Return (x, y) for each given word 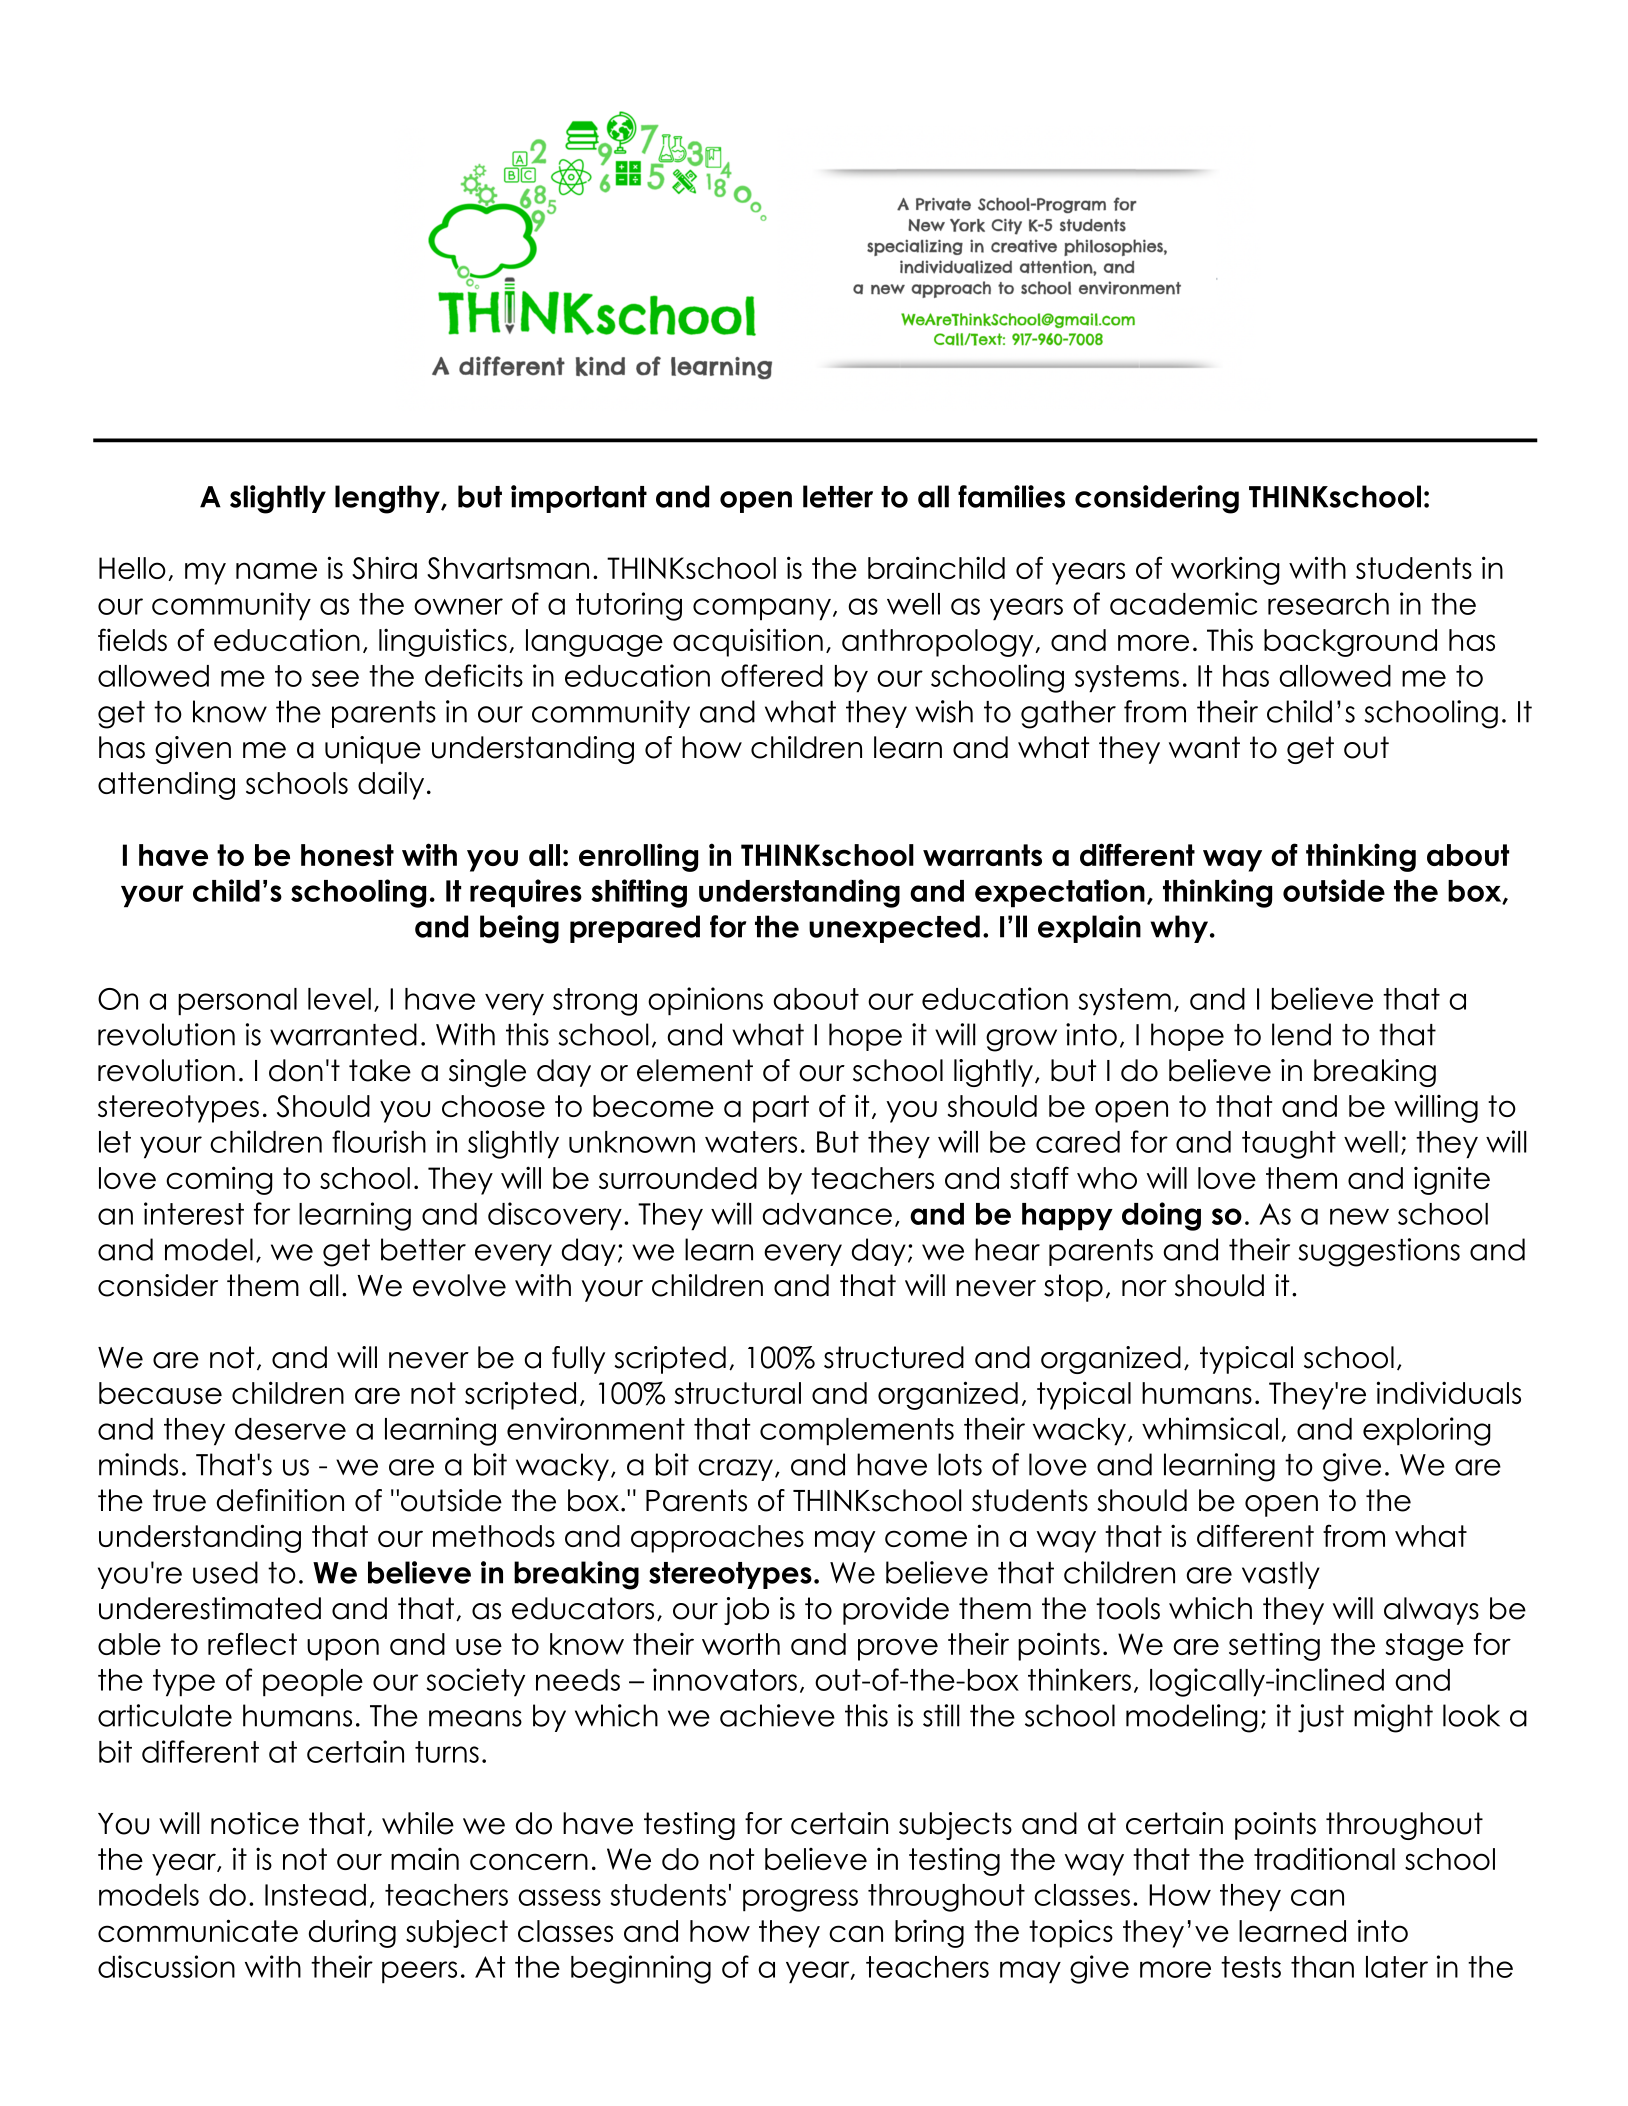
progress (800, 1900)
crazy (737, 1470)
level (339, 999)
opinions (705, 1001)
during (352, 1934)
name (276, 570)
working (1225, 570)
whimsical (1210, 1428)
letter (838, 496)
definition (280, 1500)
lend (1301, 1034)
